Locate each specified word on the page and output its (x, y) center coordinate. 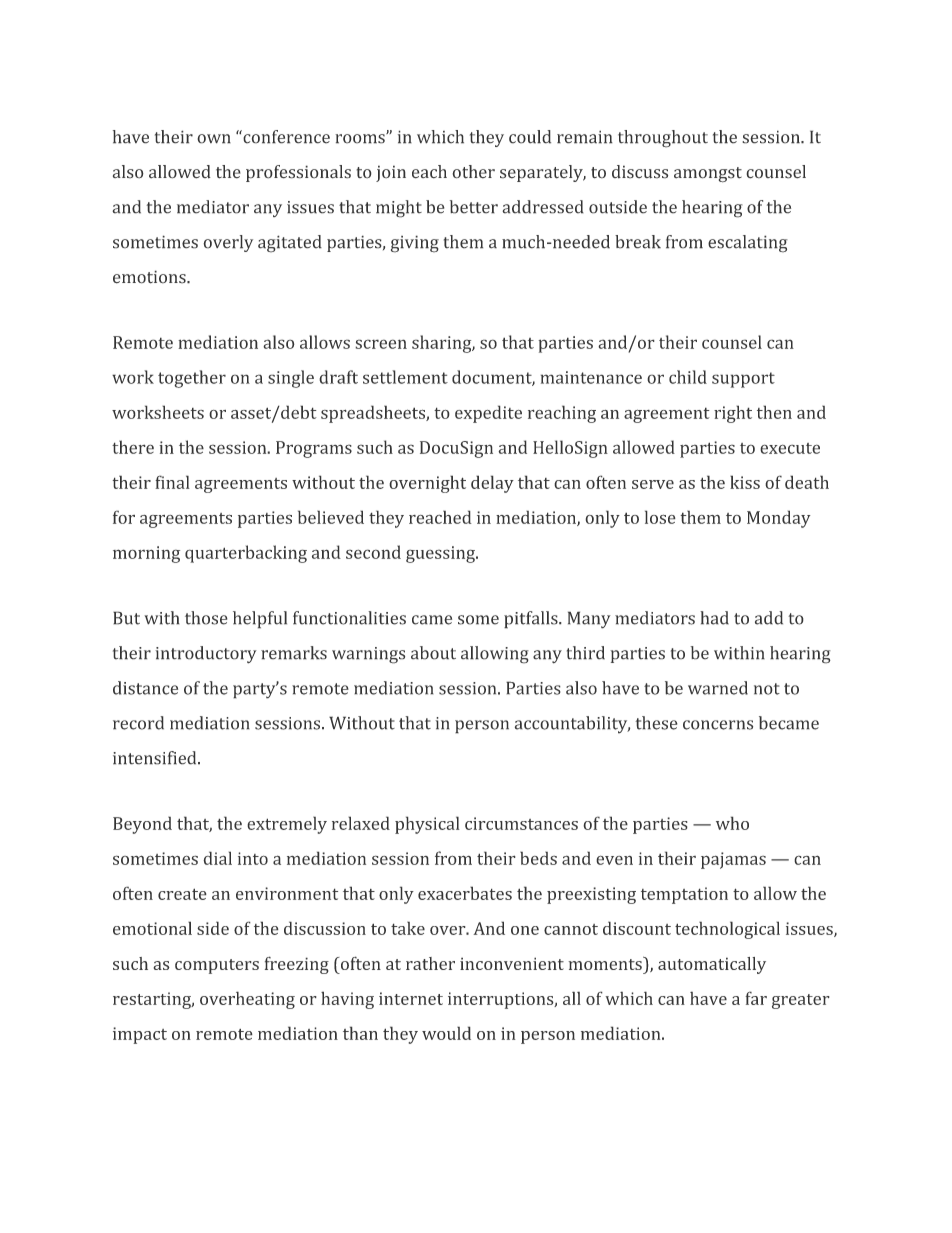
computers (217, 966)
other (473, 172)
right (733, 414)
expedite (488, 414)
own (214, 139)
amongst (708, 175)
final (172, 482)
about (433, 653)
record (138, 723)
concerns (718, 725)
